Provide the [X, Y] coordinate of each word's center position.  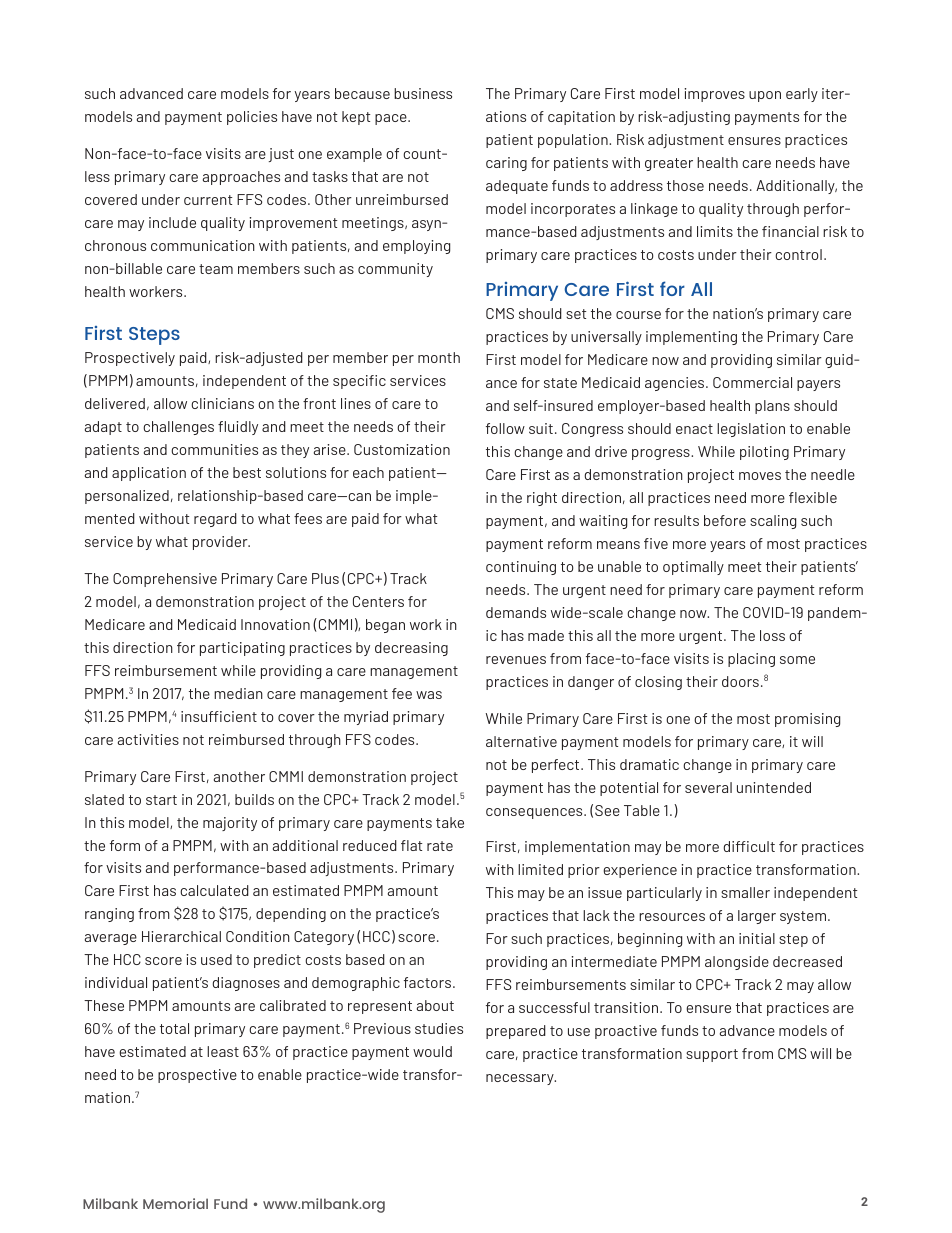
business [423, 93]
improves [714, 95]
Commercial [752, 382]
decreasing [411, 649]
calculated [214, 890]
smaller [745, 892]
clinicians [222, 403]
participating [242, 649]
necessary [521, 1079]
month [439, 357]
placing [751, 660]
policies [252, 118]
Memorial [175, 1203]
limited [540, 869]
